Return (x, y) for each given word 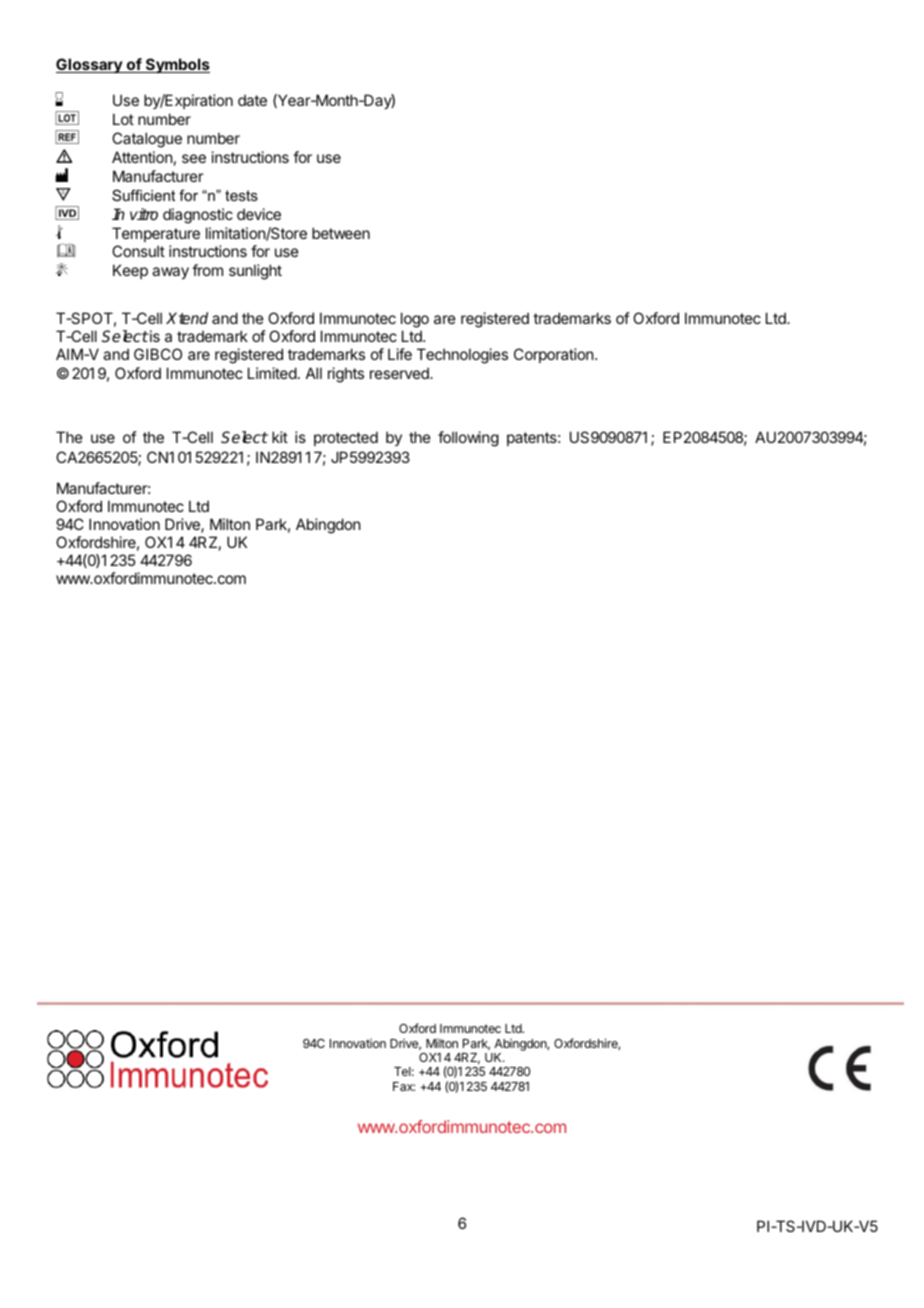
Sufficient (143, 195)
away (170, 273)
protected (346, 438)
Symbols (177, 65)
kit (280, 437)
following (468, 439)
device (259, 214)
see (194, 158)
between (341, 233)
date (252, 100)
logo (415, 321)
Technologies (462, 356)
